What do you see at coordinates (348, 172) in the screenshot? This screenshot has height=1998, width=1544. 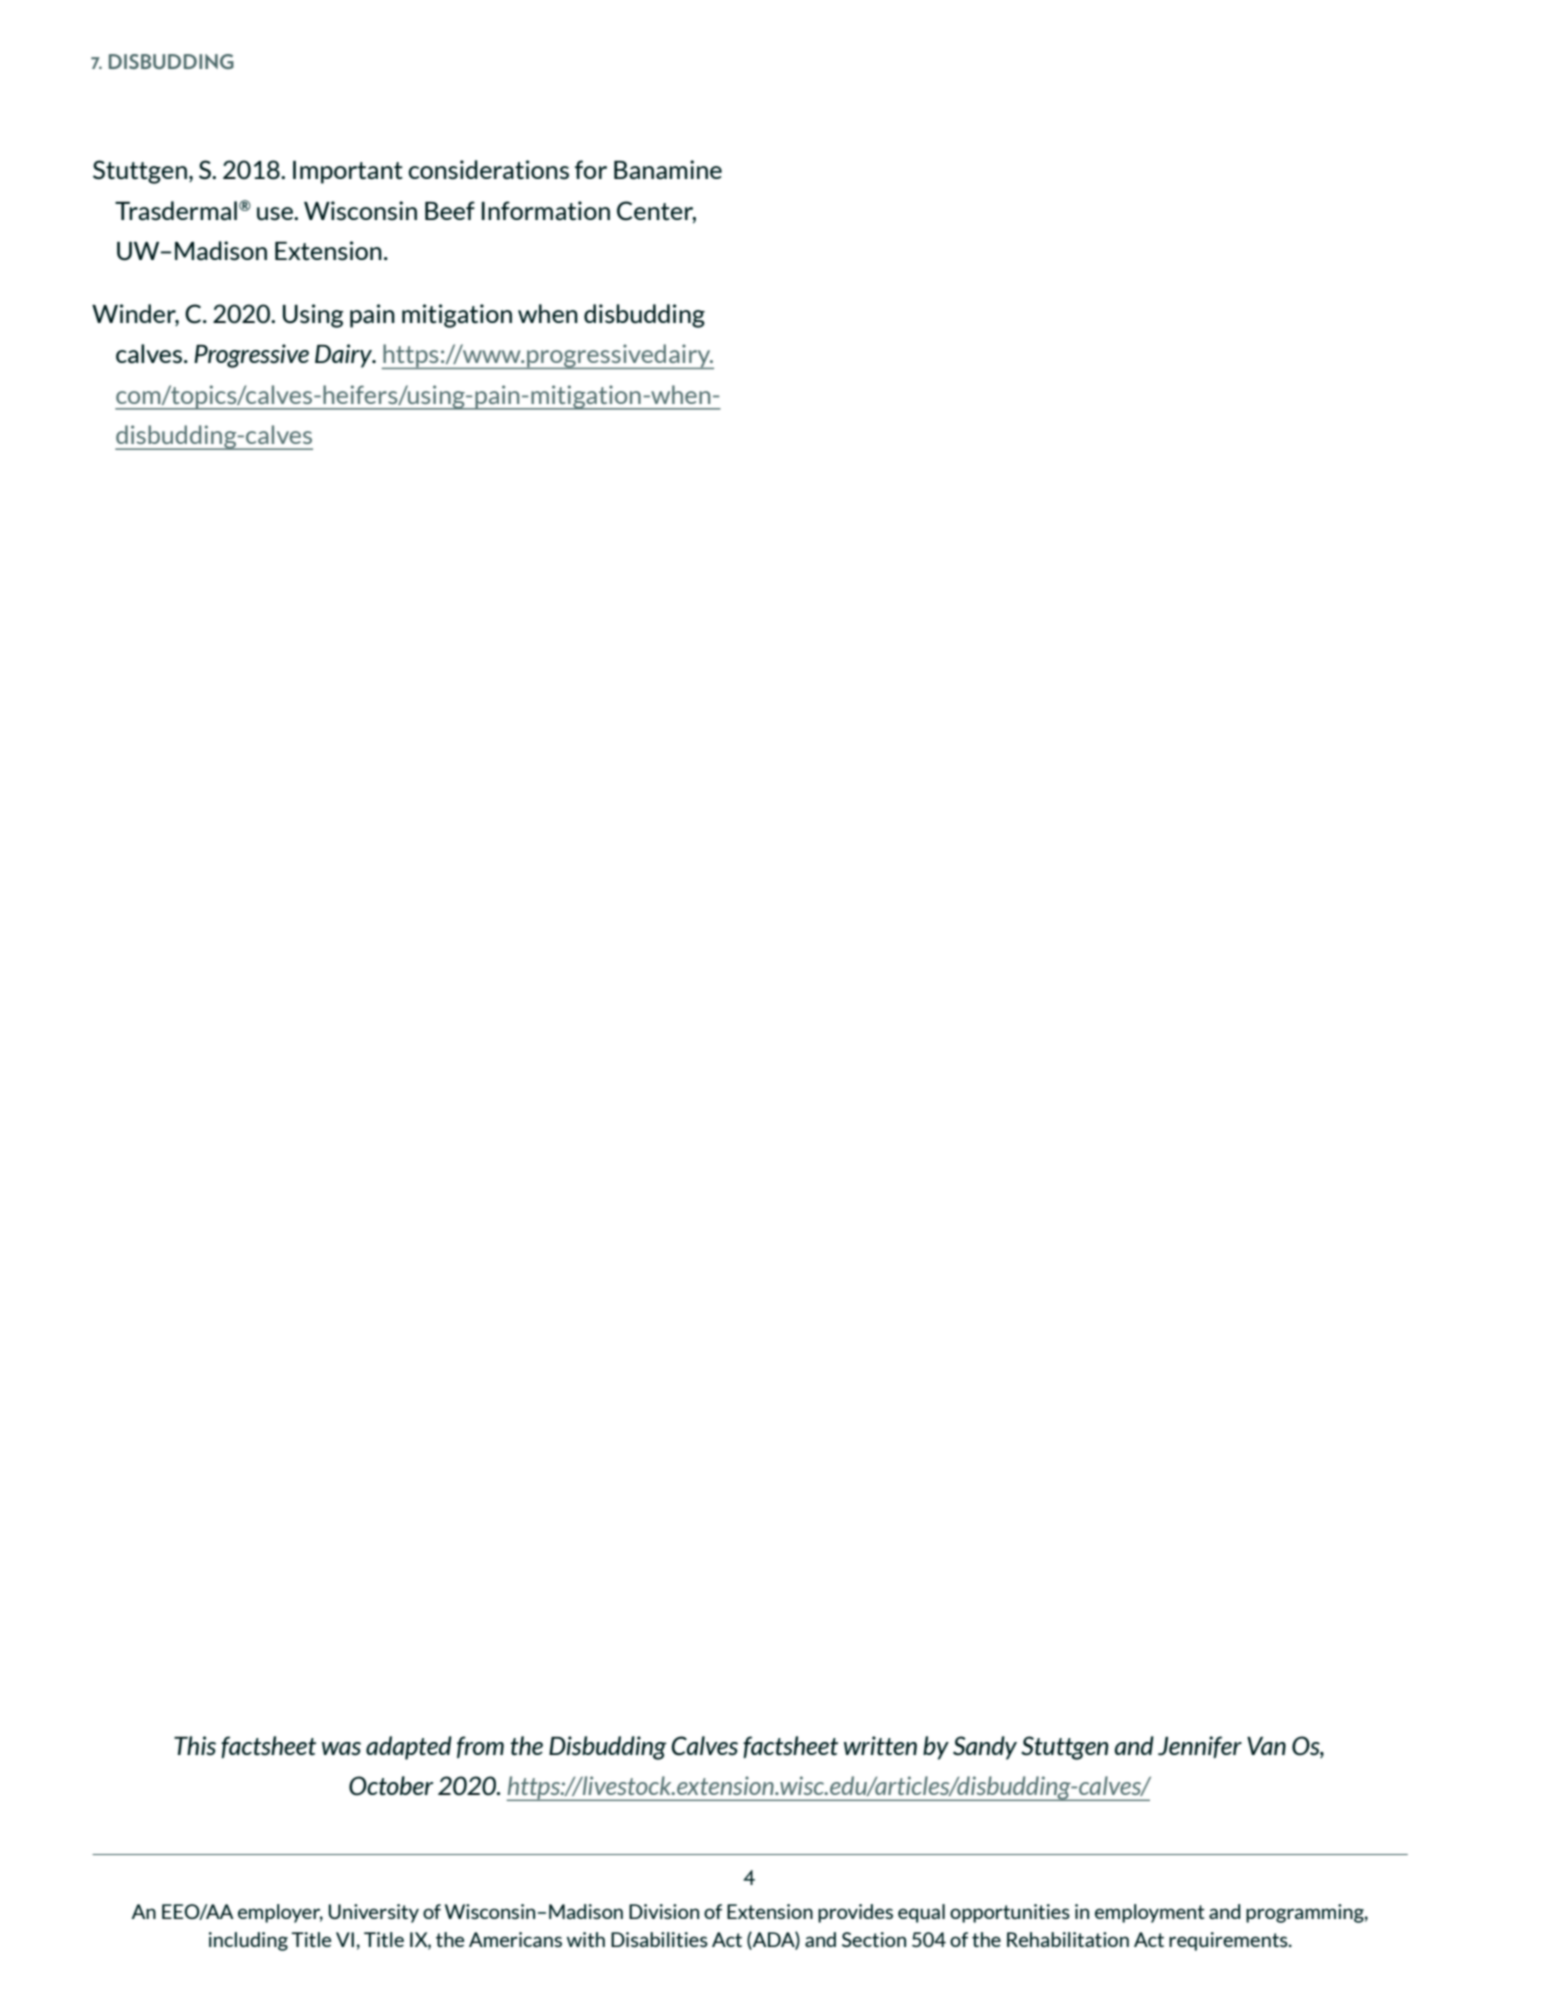 I see `Important` at bounding box center [348, 172].
